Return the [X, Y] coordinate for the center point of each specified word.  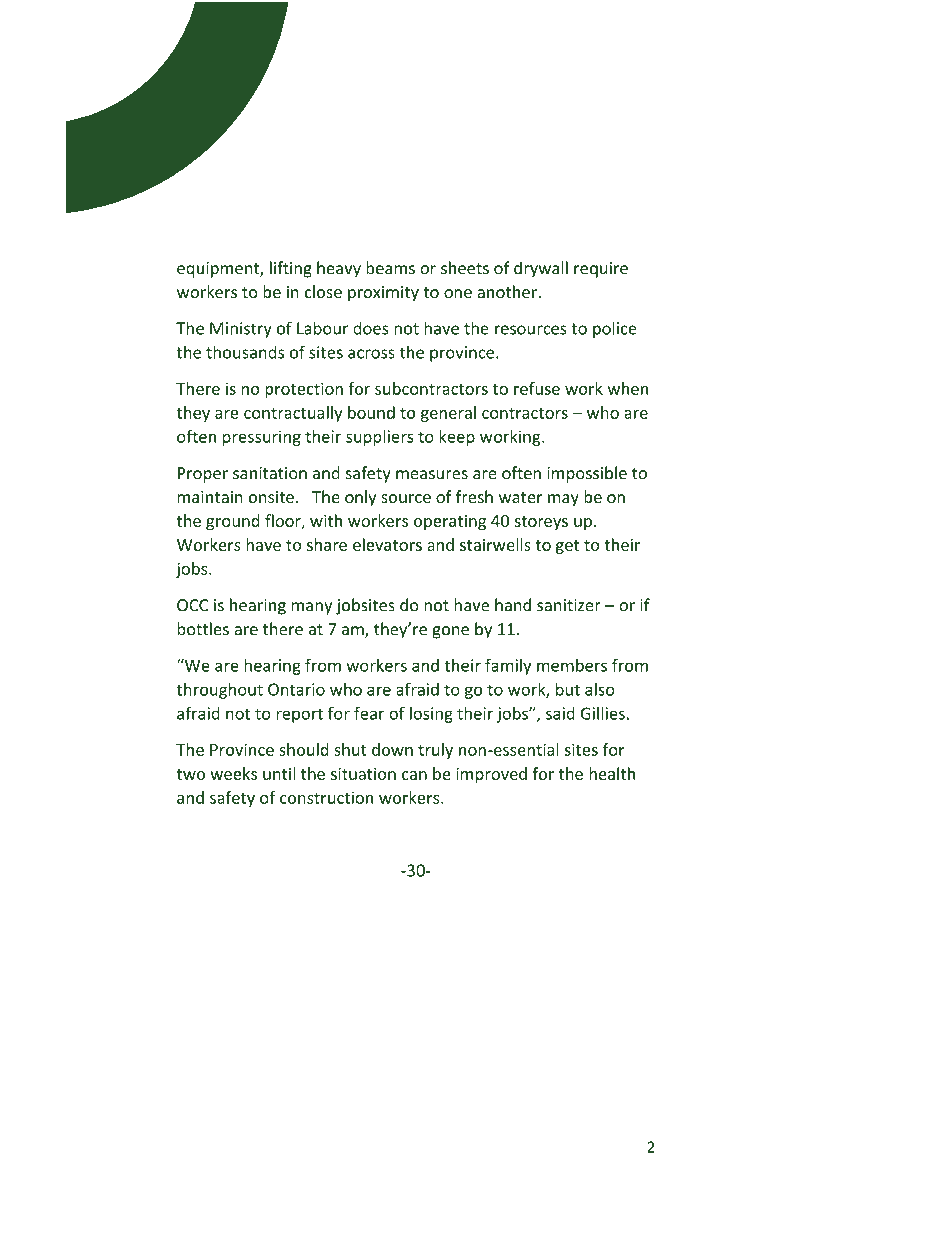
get [567, 547]
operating [450, 522]
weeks [233, 773]
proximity [383, 294]
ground [233, 522]
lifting [291, 269]
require [601, 270]
